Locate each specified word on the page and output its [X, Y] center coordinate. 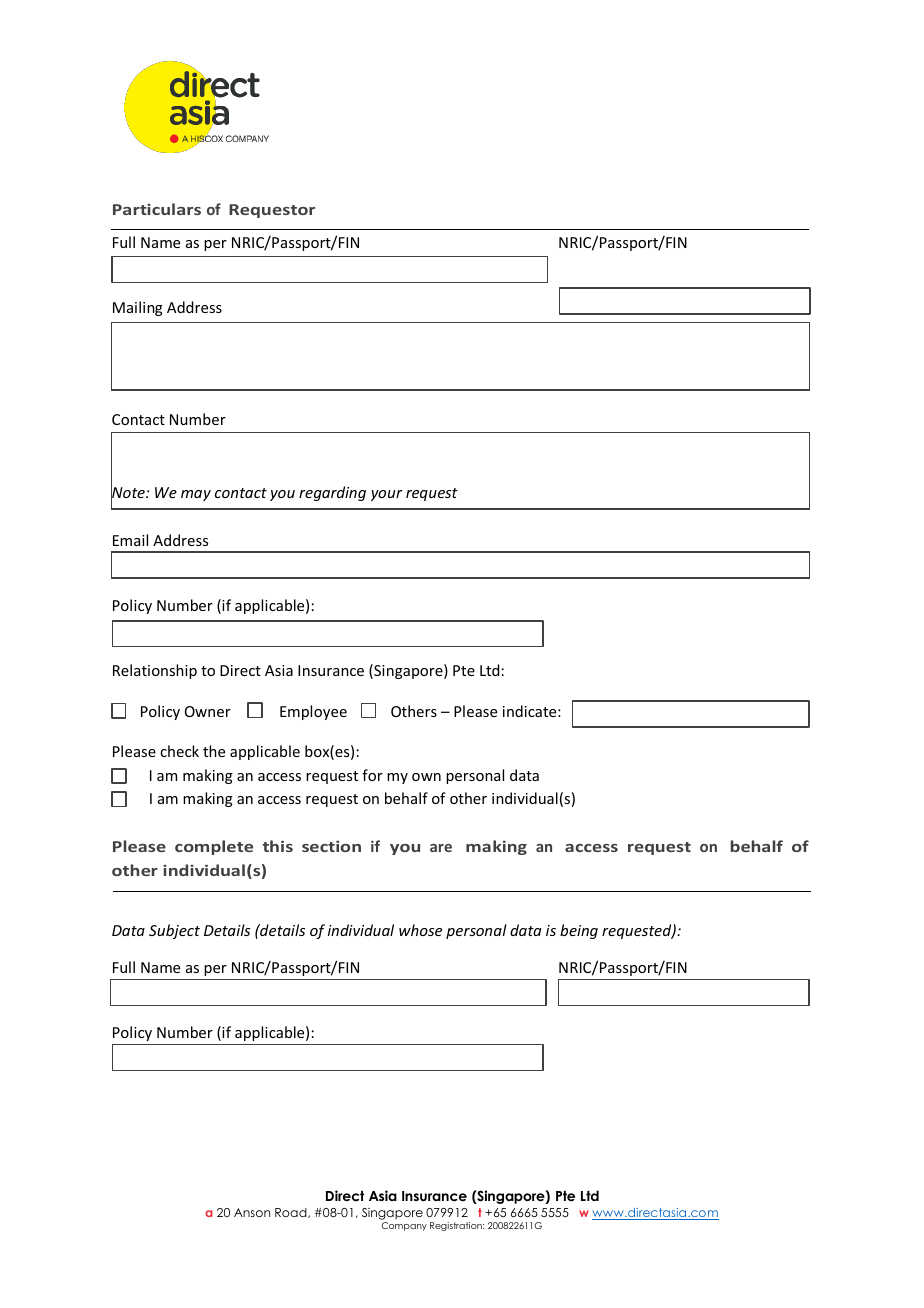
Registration [457, 1226]
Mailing [138, 308]
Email [130, 540]
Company [404, 1226]
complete [214, 847]
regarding [332, 493]
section [331, 846]
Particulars [157, 209]
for [372, 775]
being [579, 931]
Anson [252, 1212]
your [387, 495]
